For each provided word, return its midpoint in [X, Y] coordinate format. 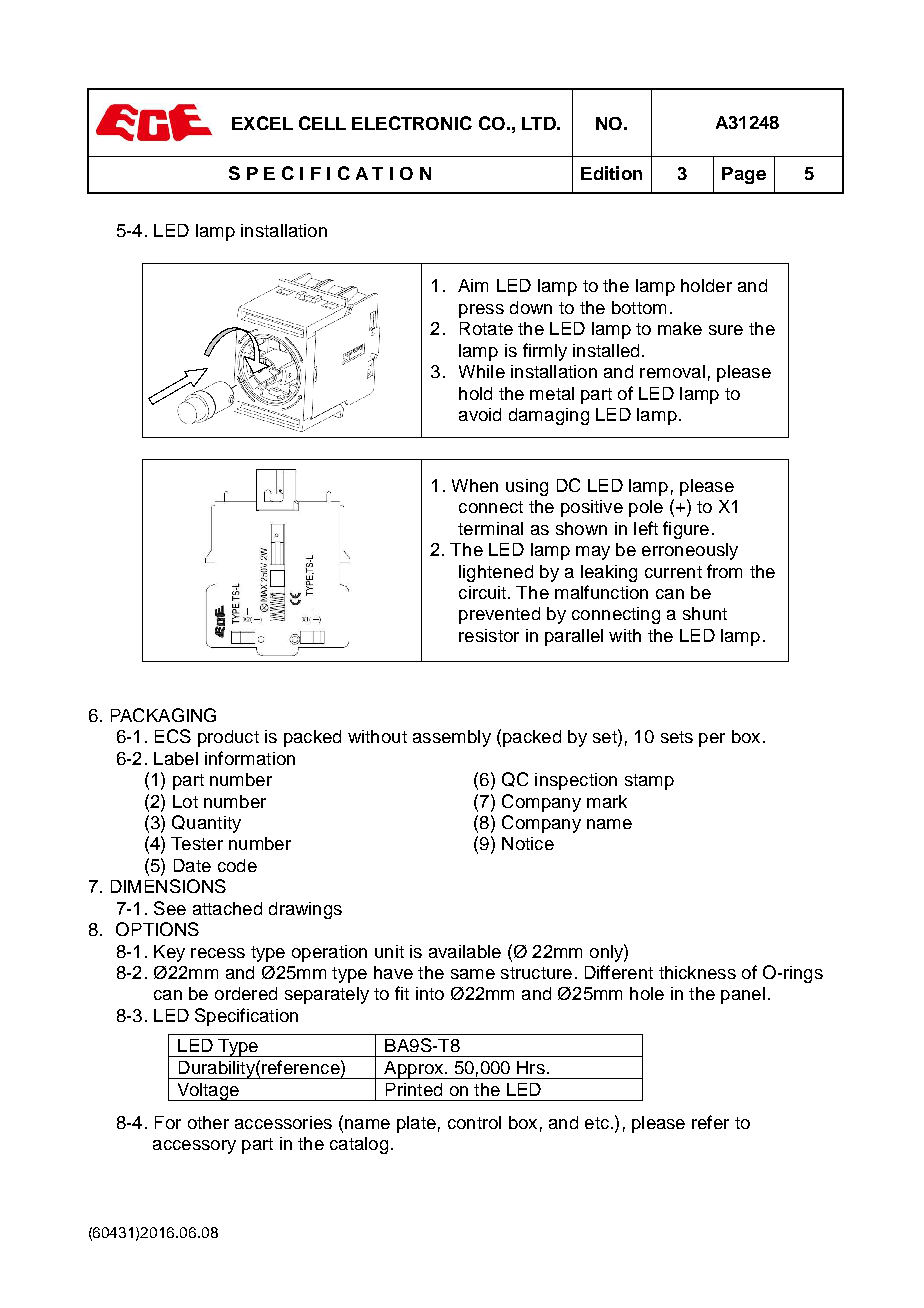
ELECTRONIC [412, 123]
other [208, 1122]
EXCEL [262, 123]
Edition [611, 173]
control [474, 1122]
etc [597, 1123]
